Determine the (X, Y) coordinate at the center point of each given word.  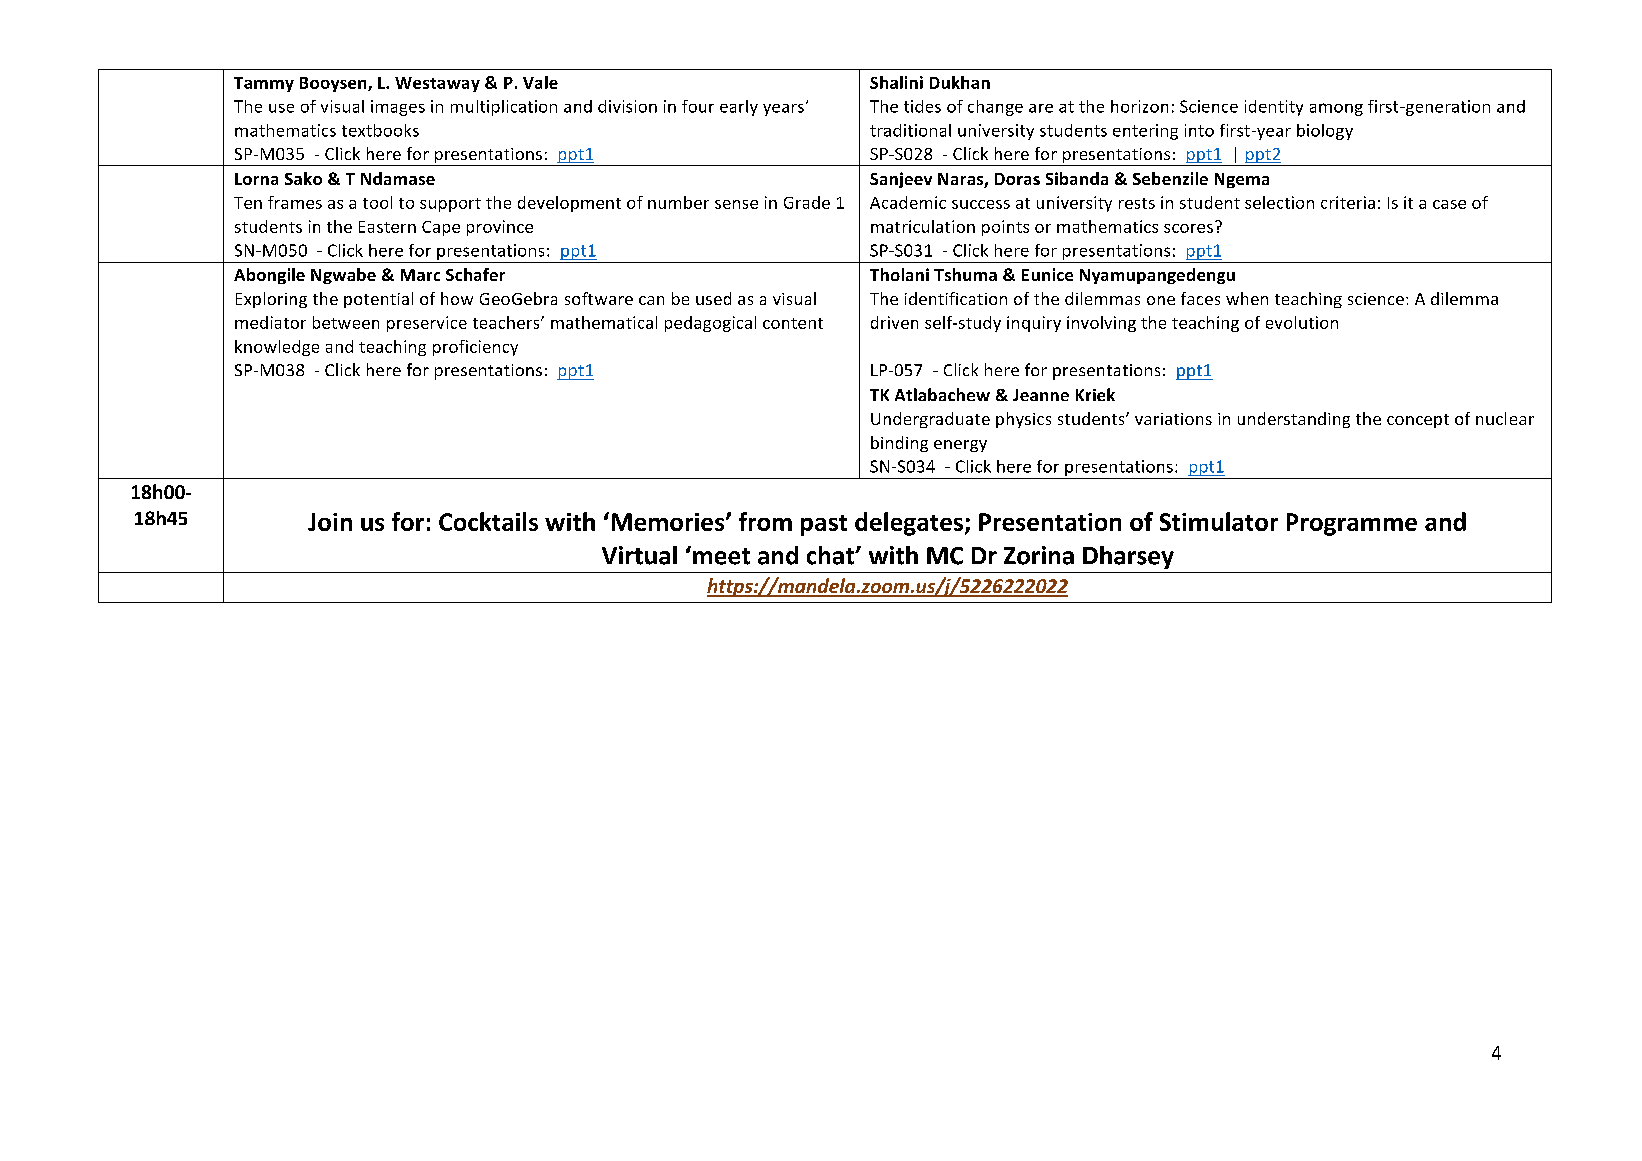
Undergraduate (930, 420)
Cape (441, 228)
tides (922, 106)
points (1005, 228)
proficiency (475, 348)
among (1336, 109)
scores (1190, 227)
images (398, 108)
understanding (1294, 420)
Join (330, 522)
